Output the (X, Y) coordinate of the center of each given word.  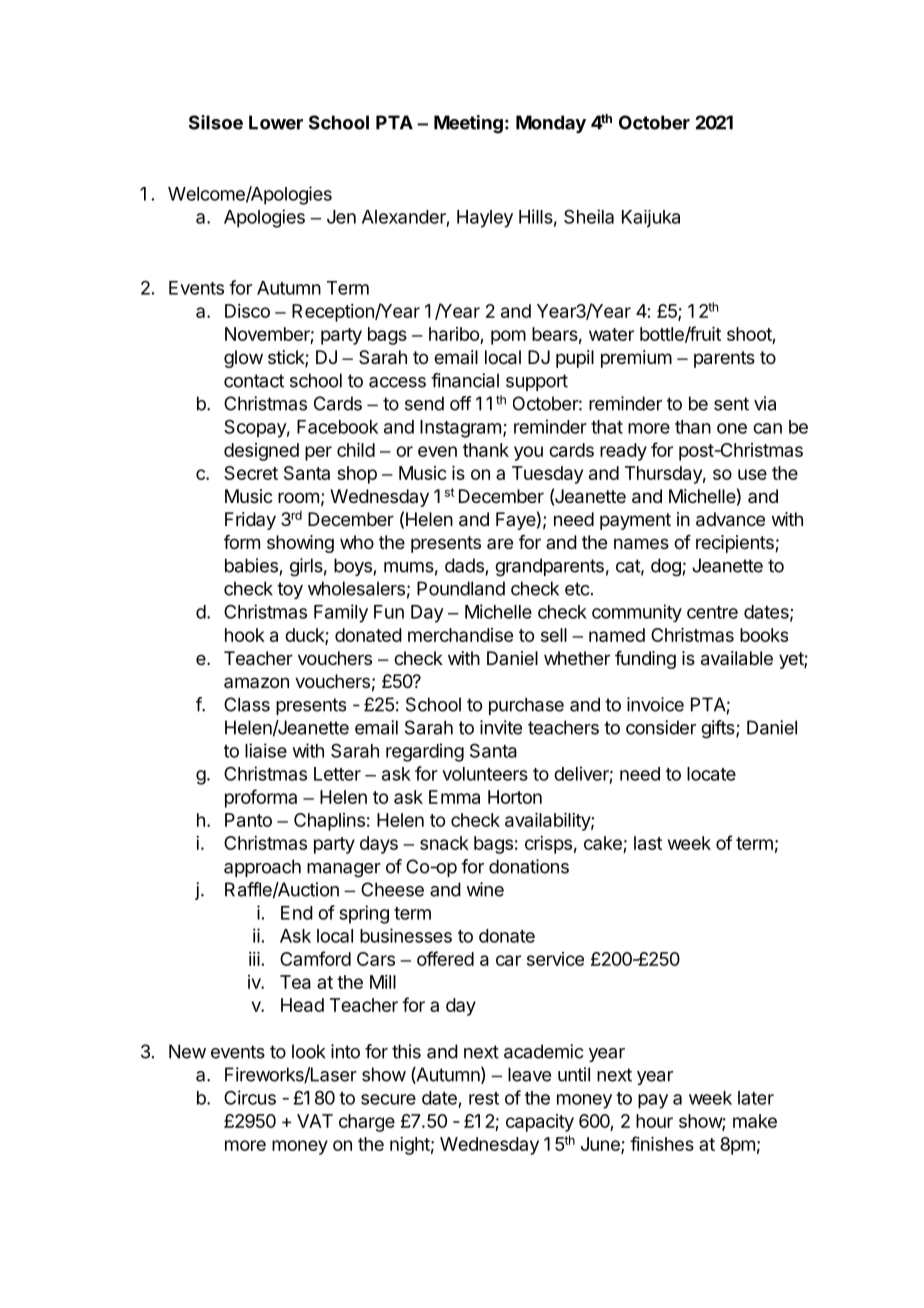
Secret (251, 473)
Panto (248, 820)
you (528, 453)
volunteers (485, 774)
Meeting (468, 124)
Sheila (589, 216)
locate (711, 774)
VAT (315, 1121)
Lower (276, 122)
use (752, 474)
